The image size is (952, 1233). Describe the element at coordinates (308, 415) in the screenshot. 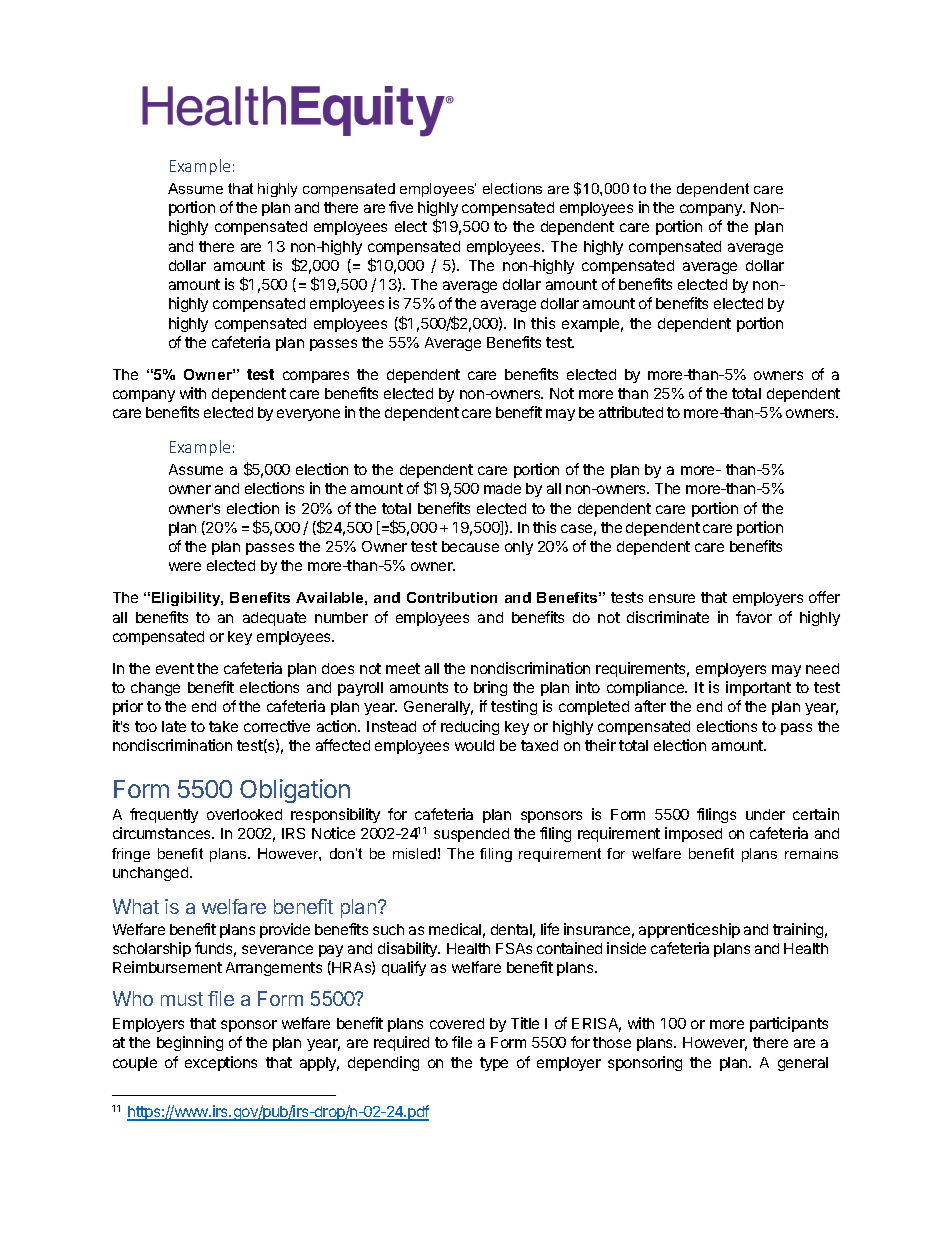

I see `everyone` at that location.
